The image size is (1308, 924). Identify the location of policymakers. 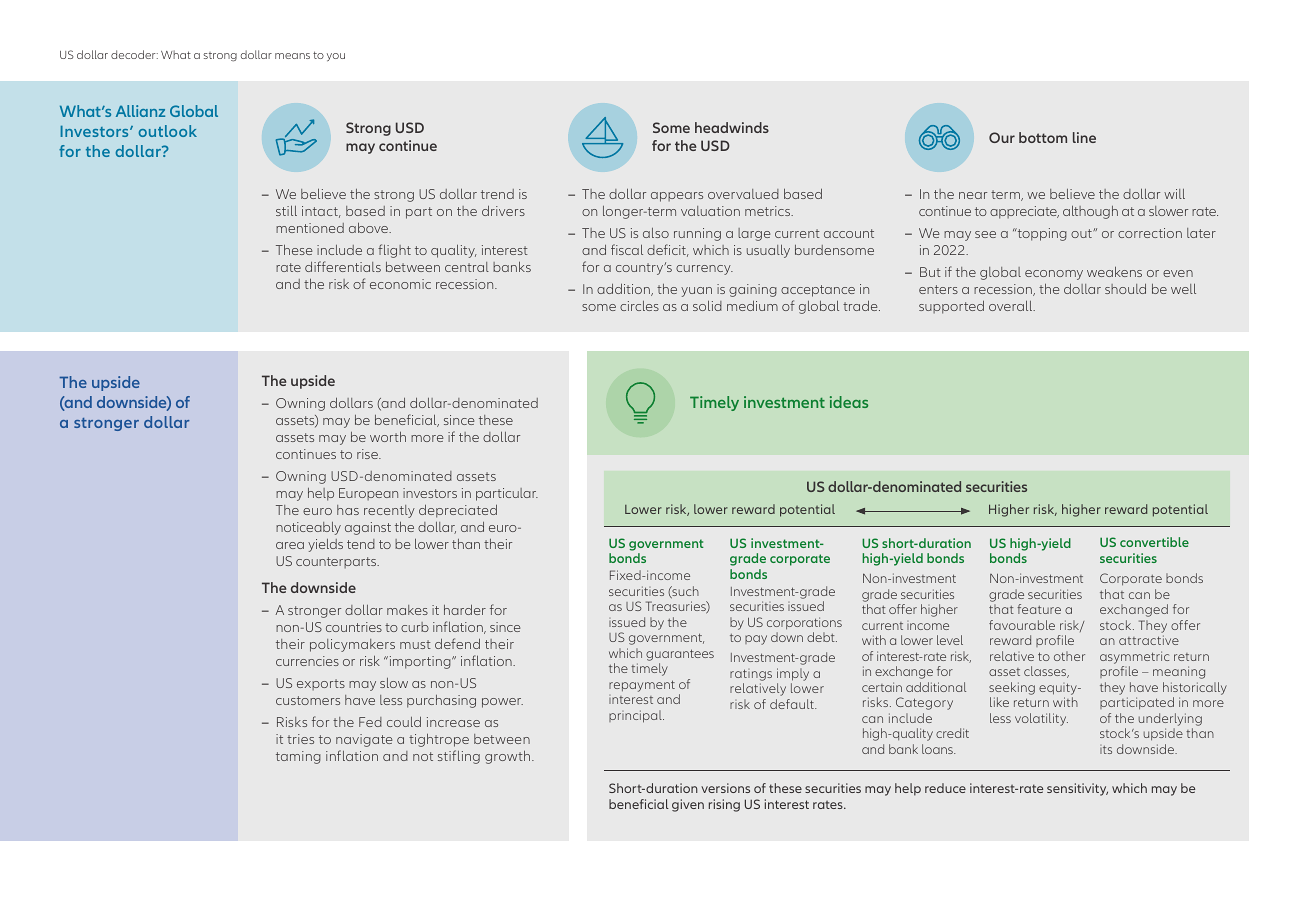
(352, 645).
